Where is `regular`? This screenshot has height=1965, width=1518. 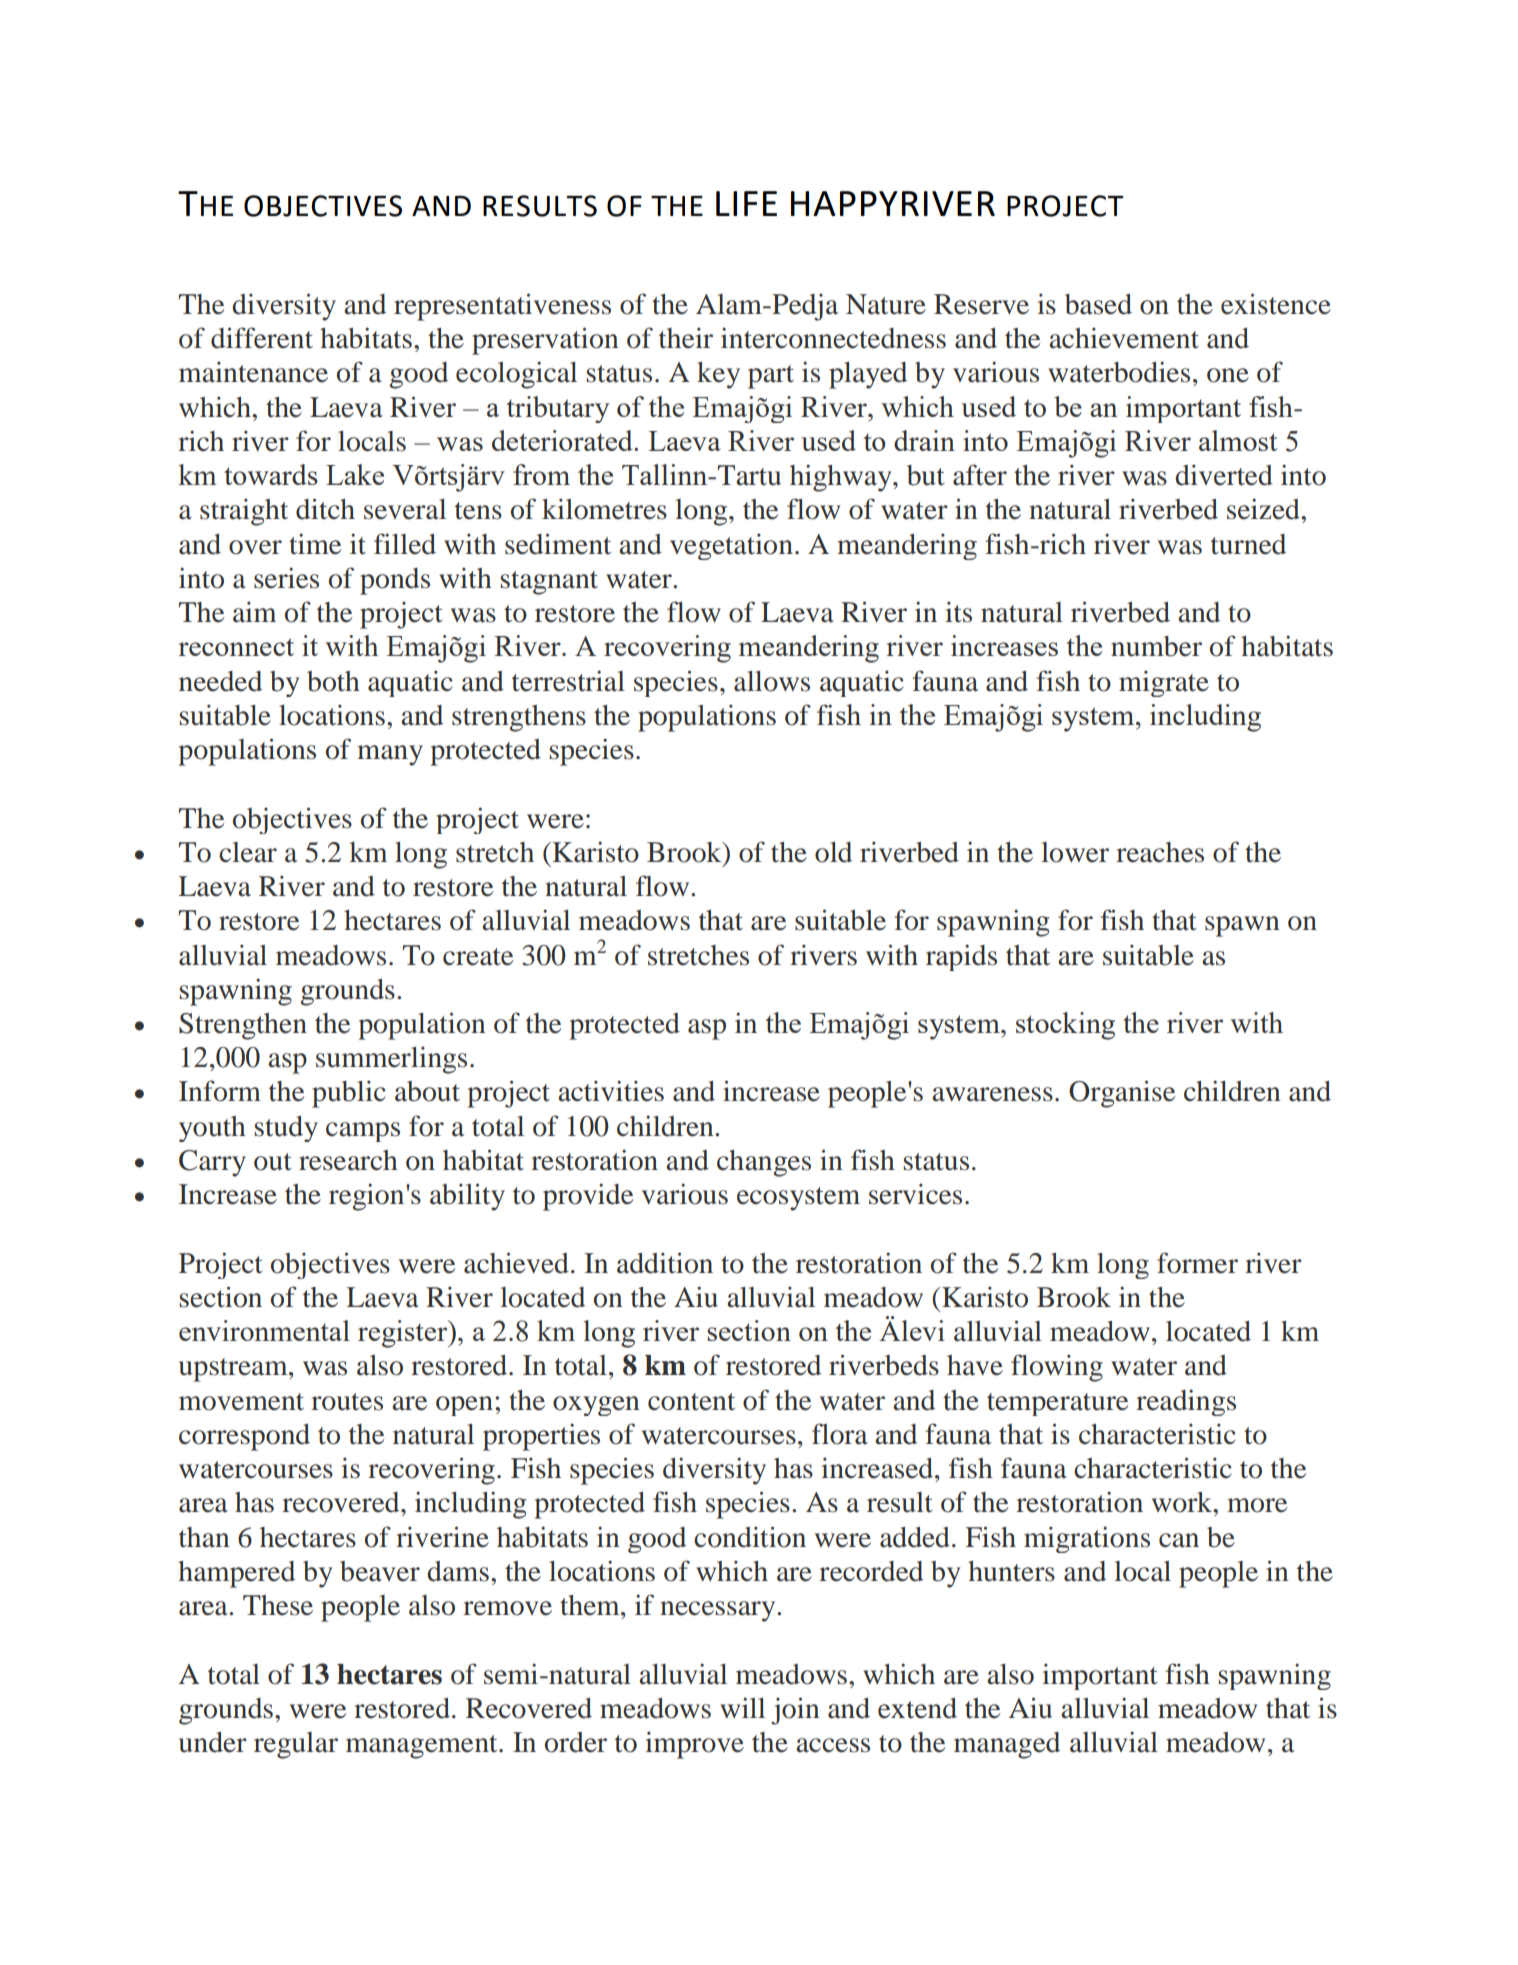 regular is located at coordinates (296, 1745).
